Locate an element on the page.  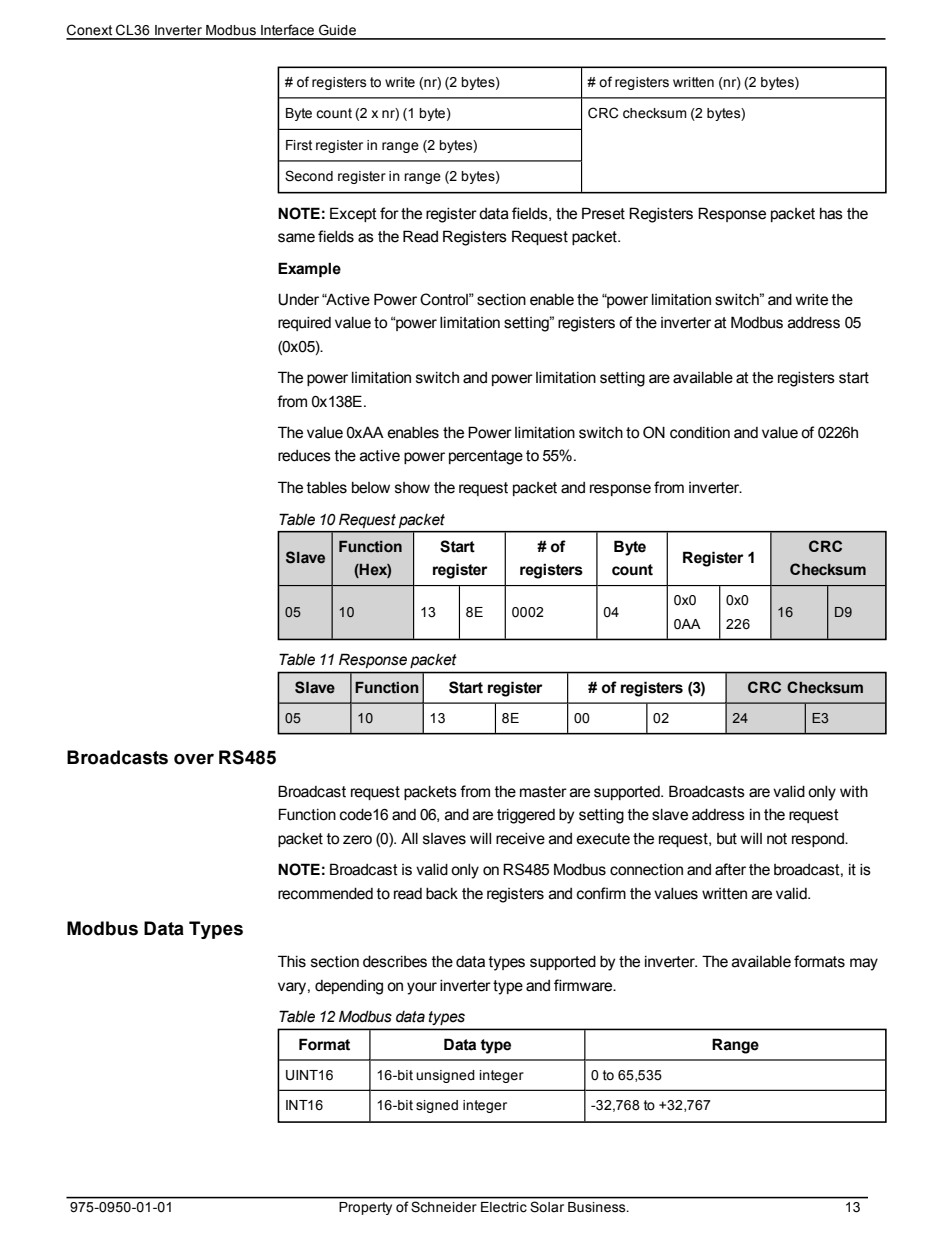
This is located at coordinates (292, 961).
